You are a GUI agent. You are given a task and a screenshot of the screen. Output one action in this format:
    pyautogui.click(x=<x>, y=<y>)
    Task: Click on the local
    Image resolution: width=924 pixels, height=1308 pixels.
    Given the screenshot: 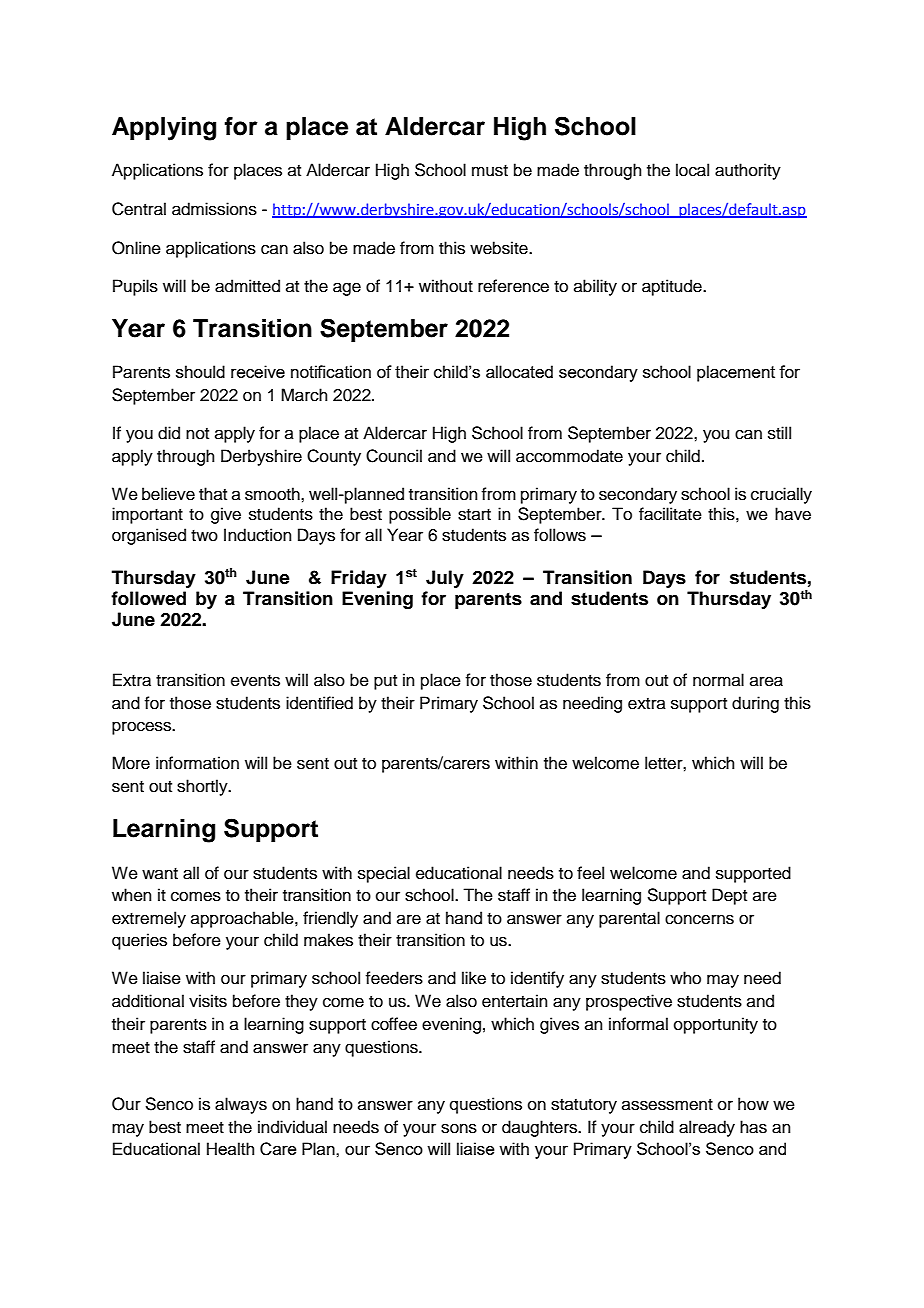 What is the action you would take?
    pyautogui.click(x=692, y=170)
